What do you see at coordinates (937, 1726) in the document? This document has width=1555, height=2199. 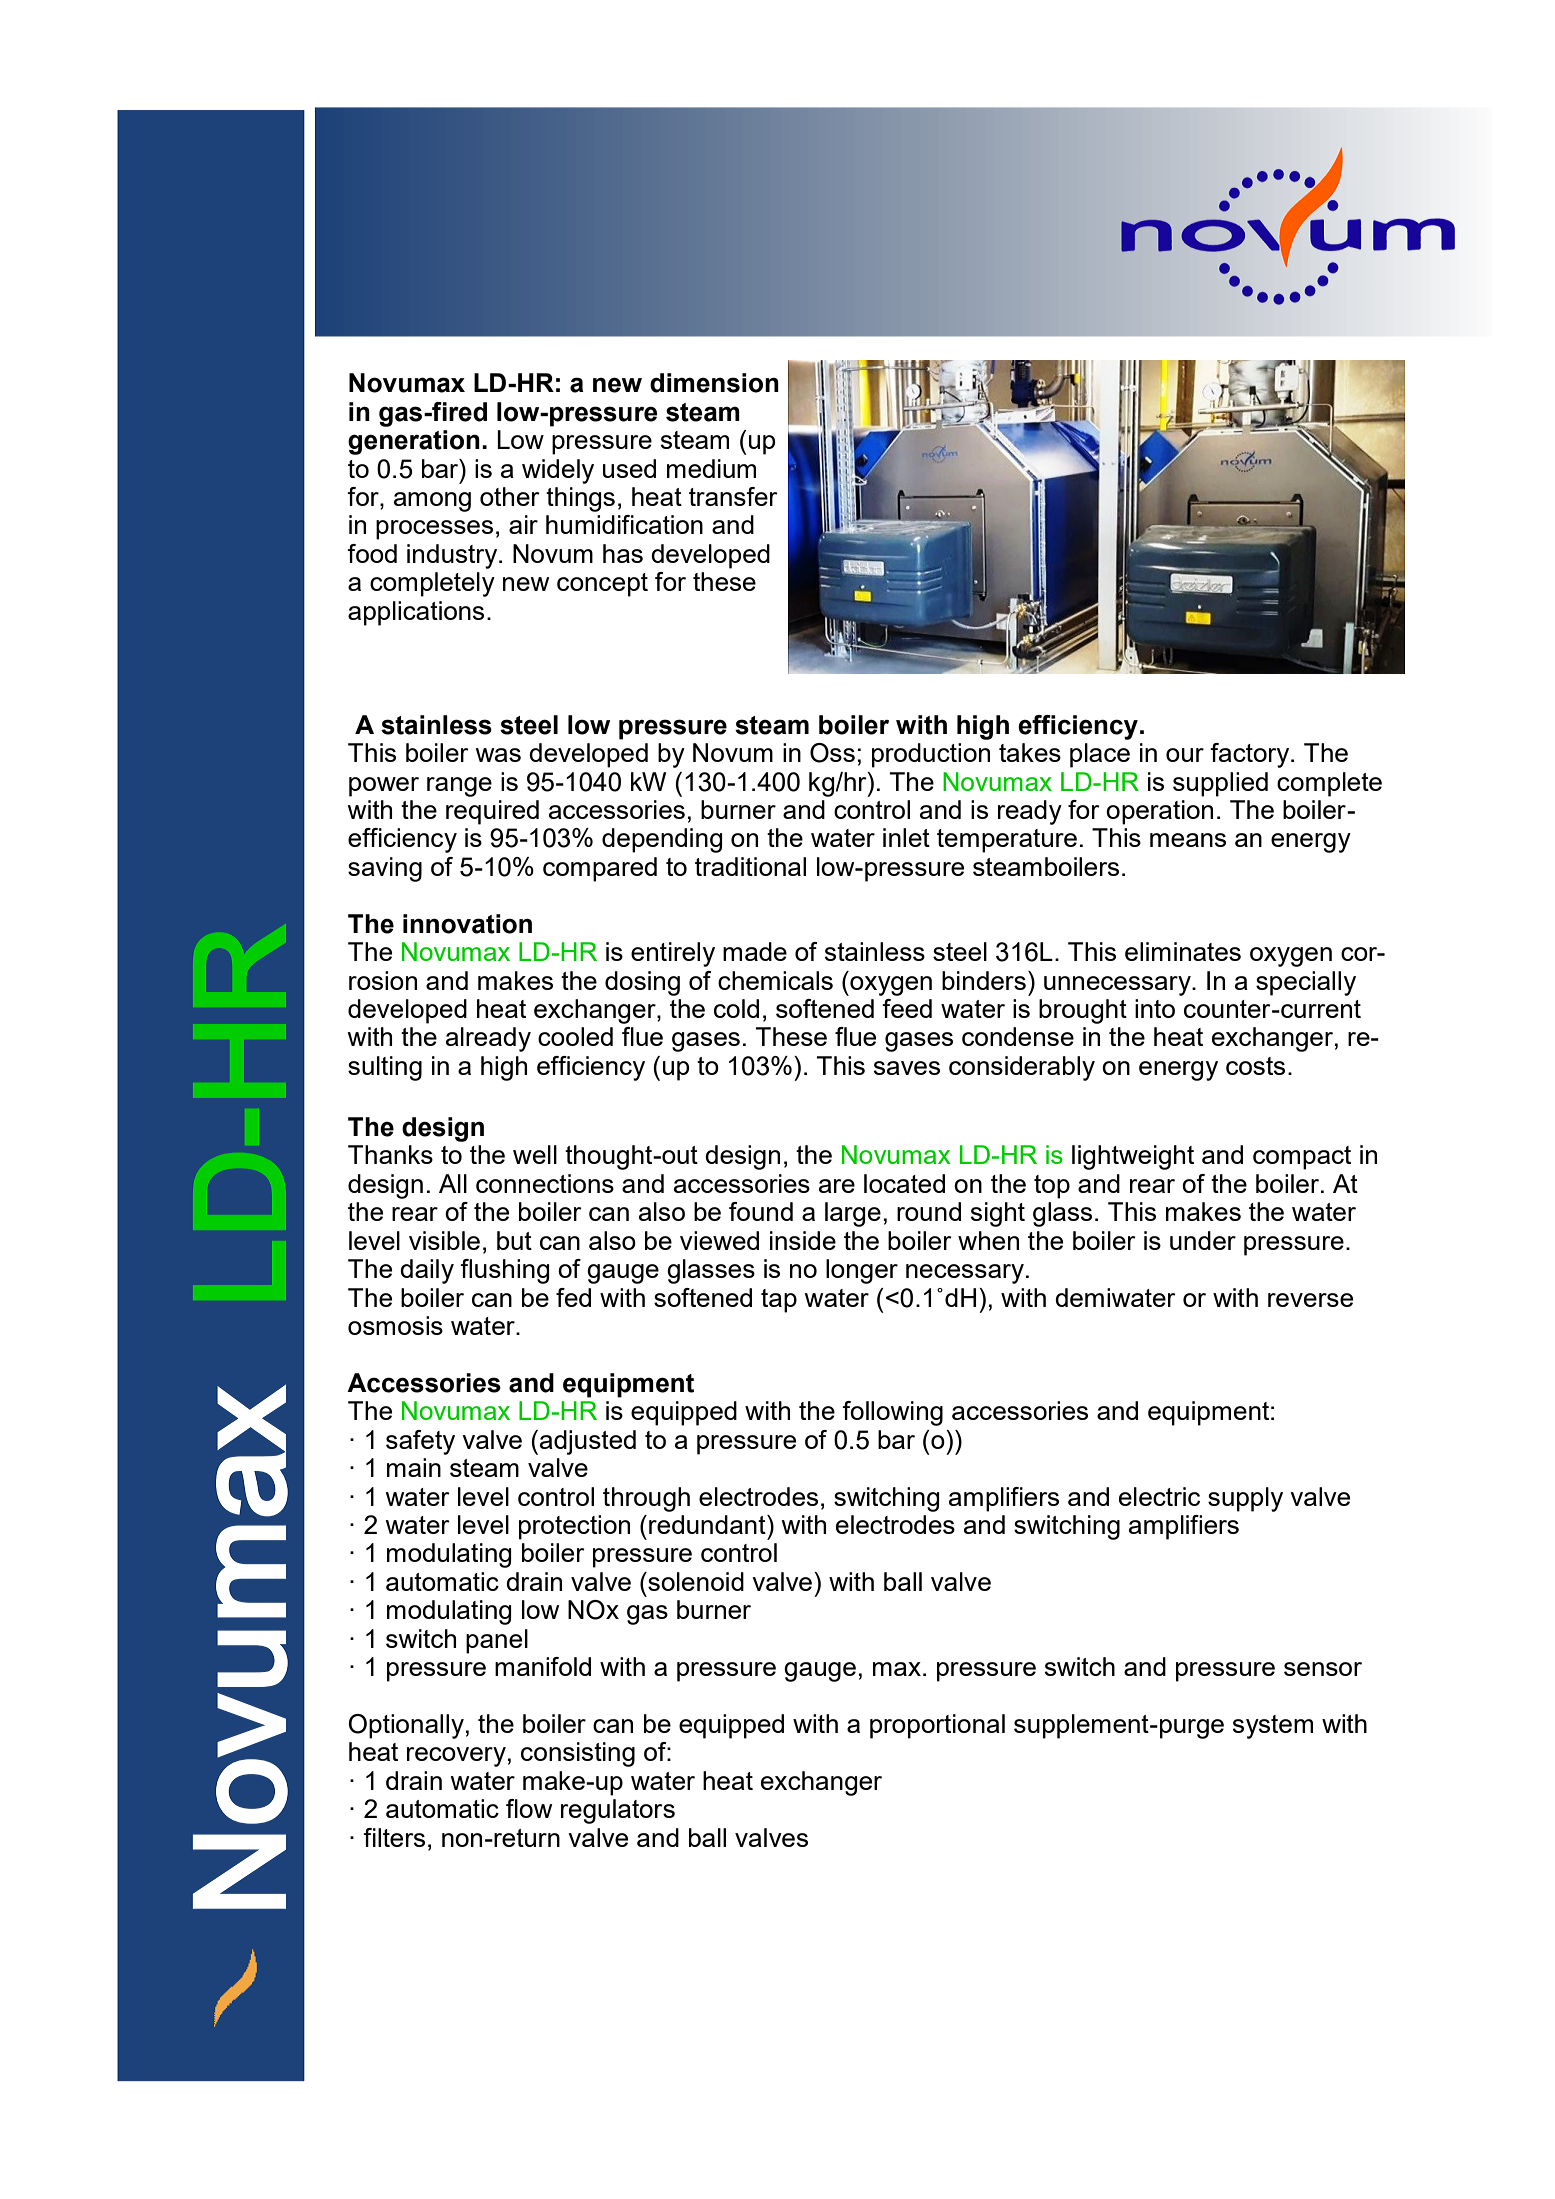 I see `proportional` at bounding box center [937, 1726].
